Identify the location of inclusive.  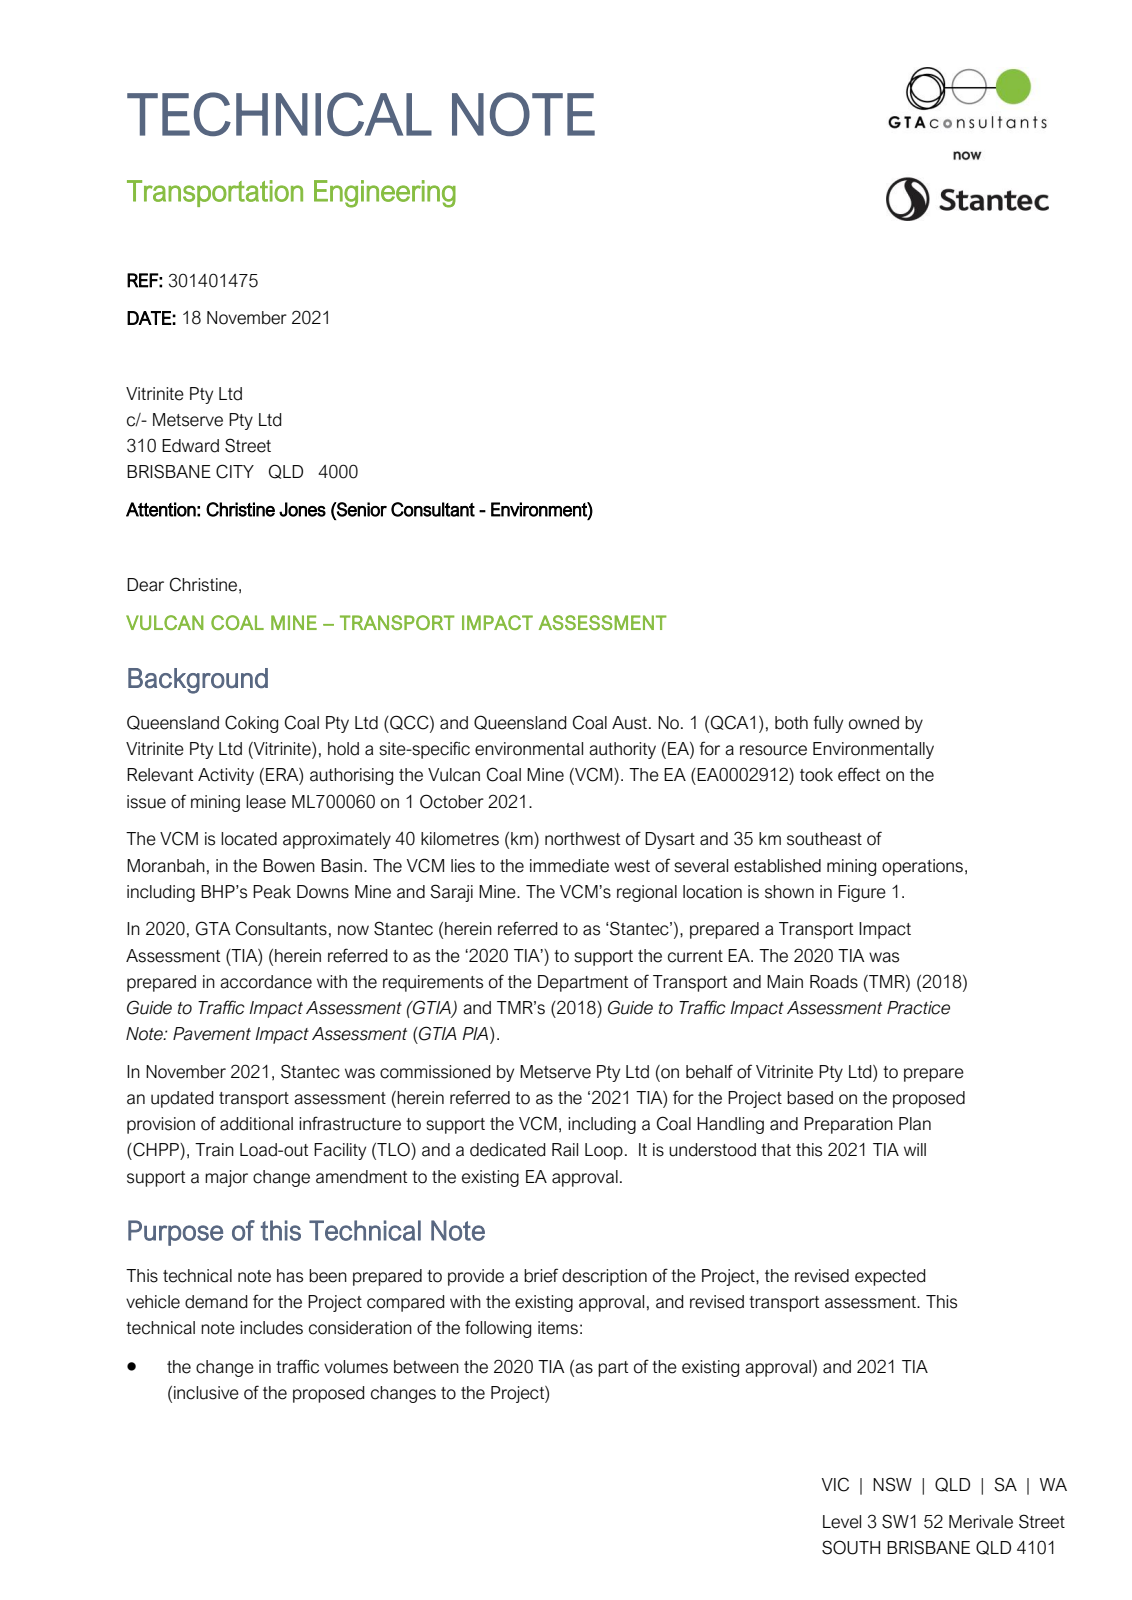
(206, 1393).
